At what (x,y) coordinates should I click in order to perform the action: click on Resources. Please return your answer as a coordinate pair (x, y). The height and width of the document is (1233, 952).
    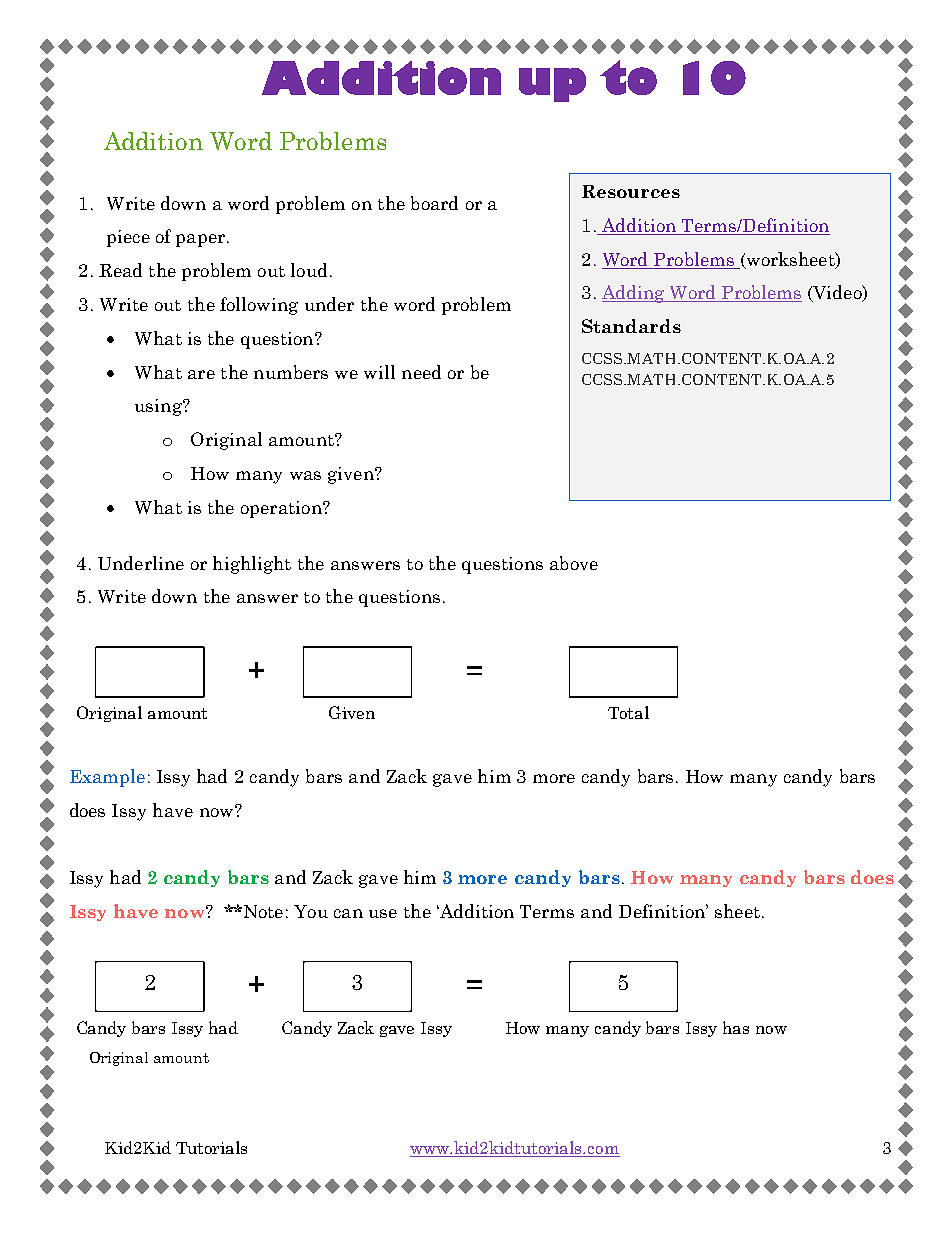
    Looking at the image, I should click on (631, 191).
